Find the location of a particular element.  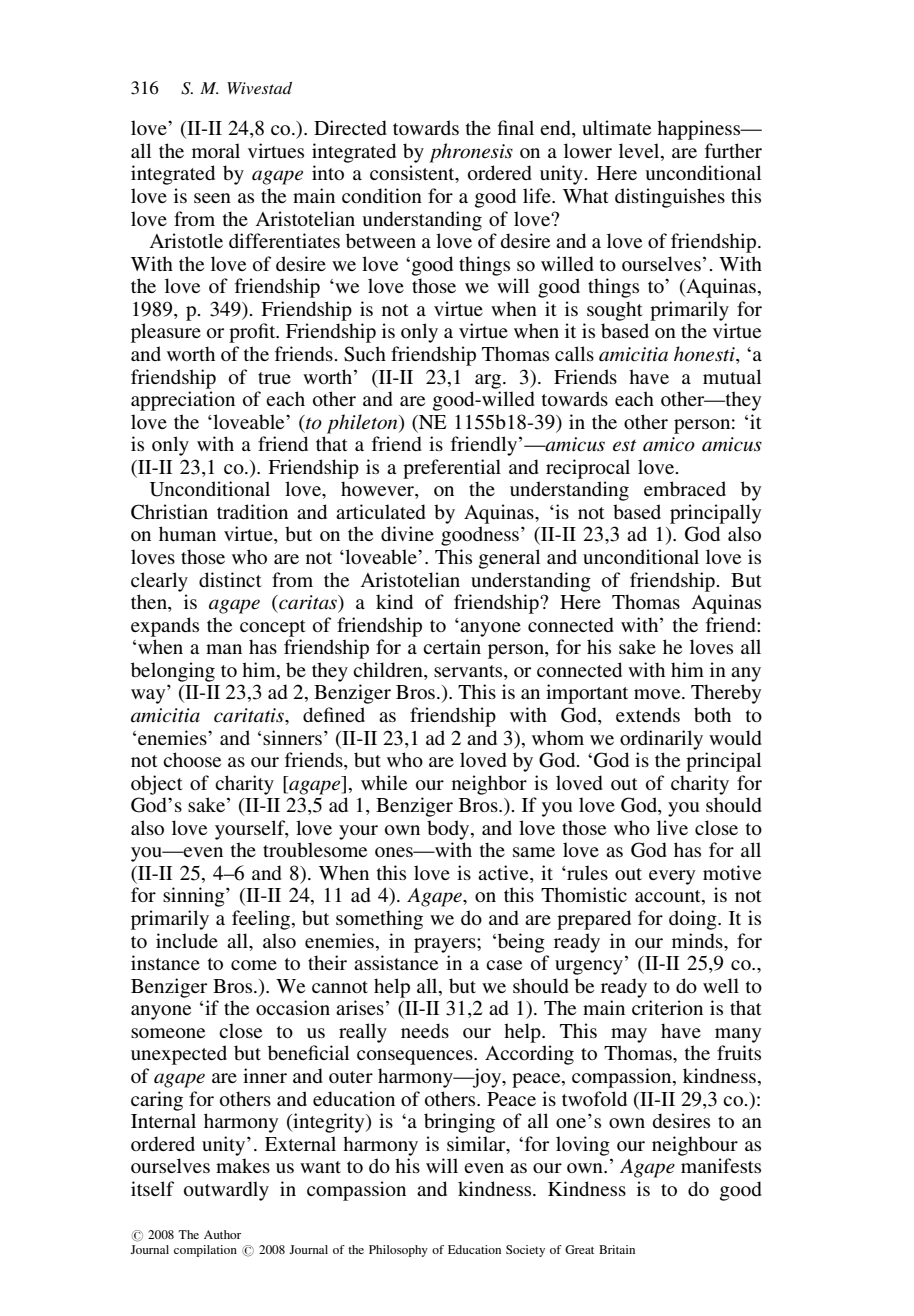

move is located at coordinates (658, 694).
